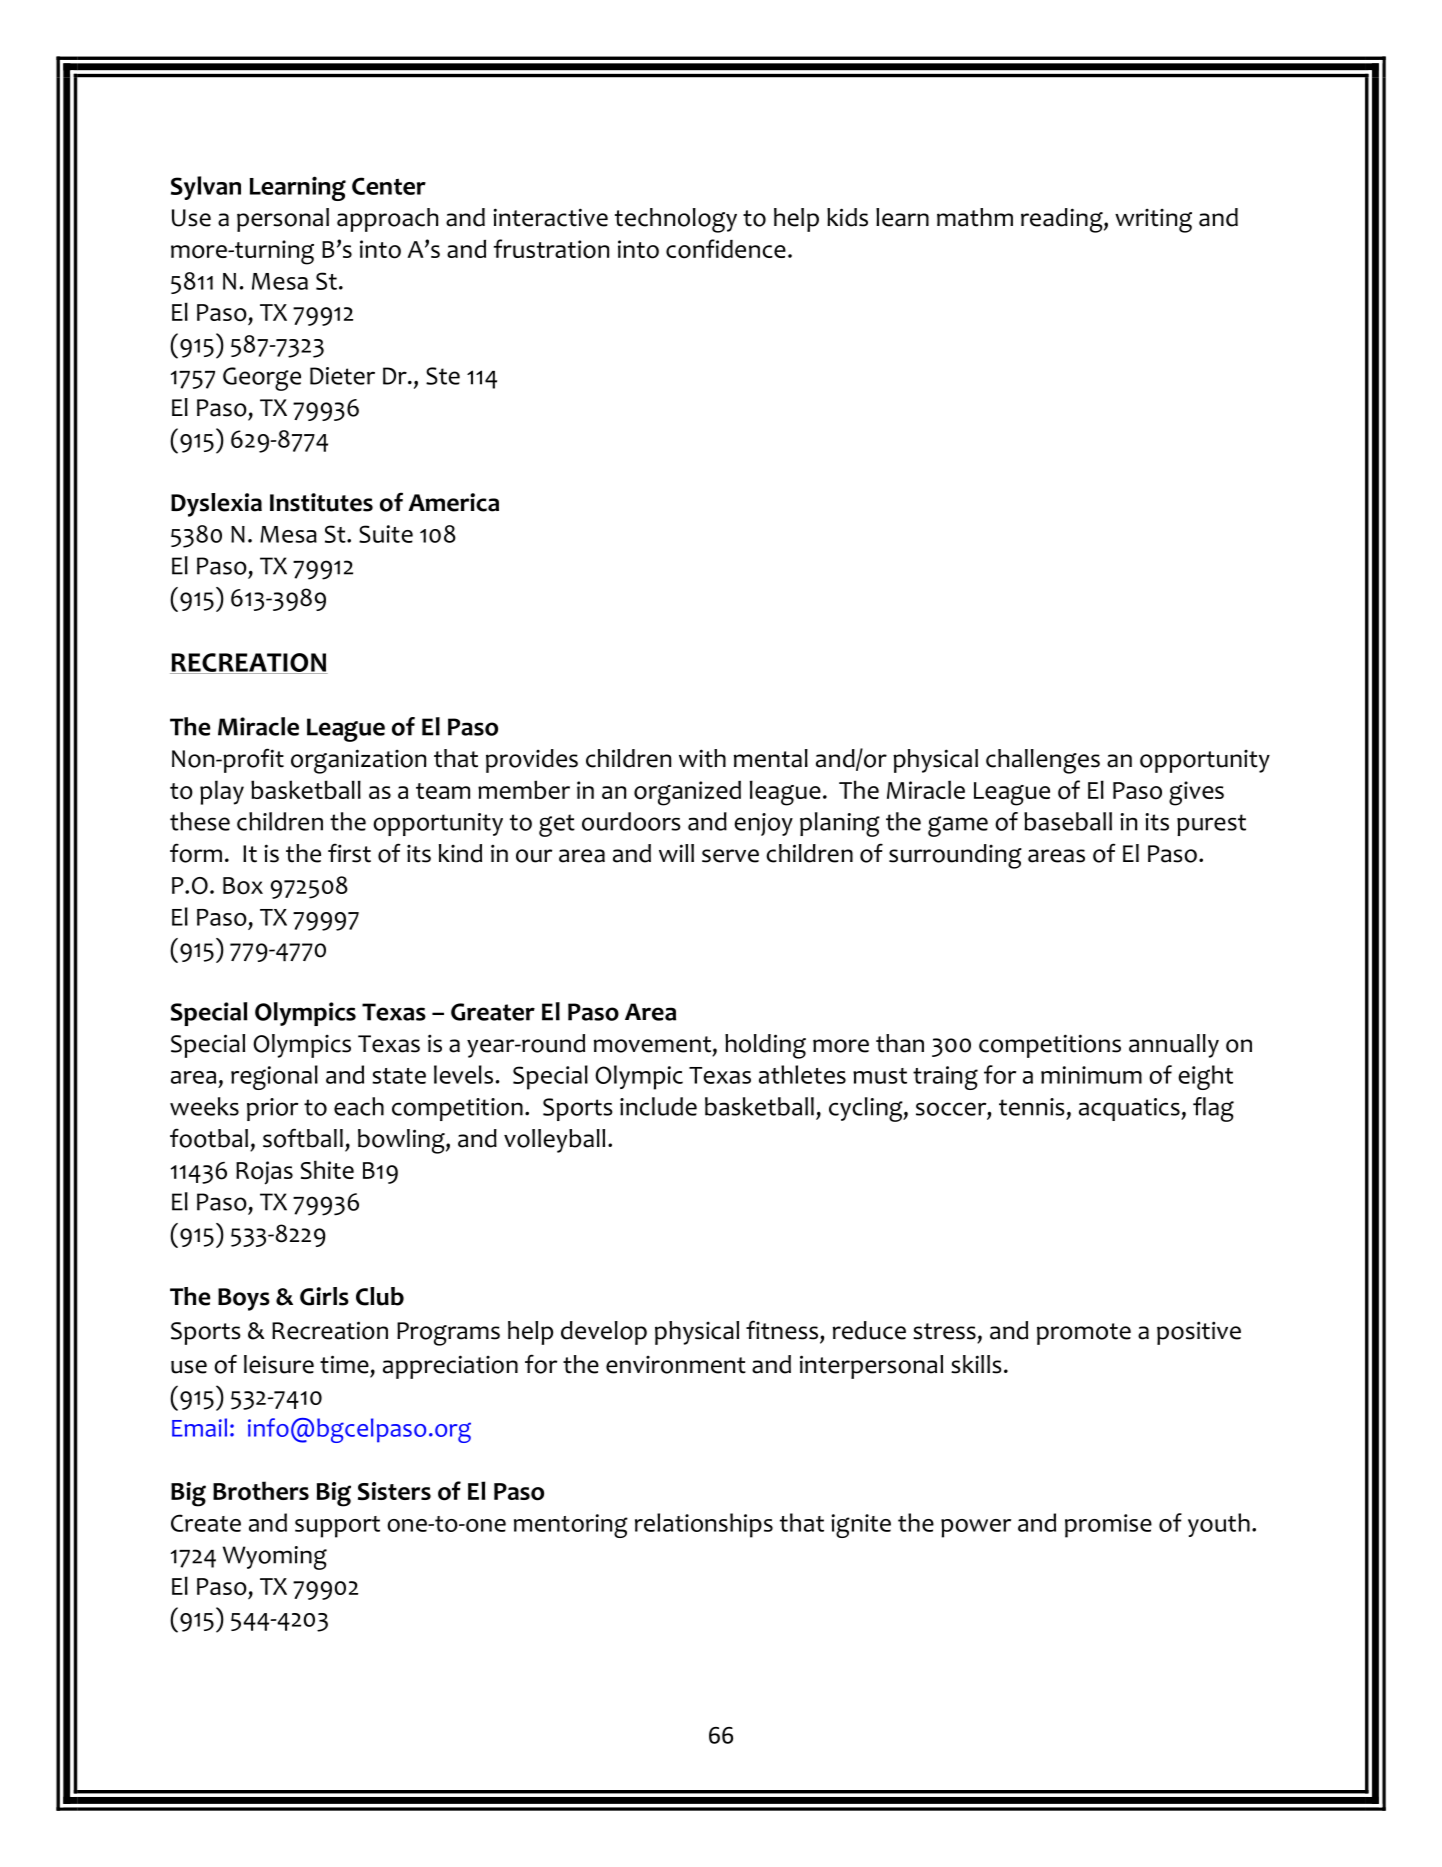 The image size is (1442, 1867). I want to click on promise, so click(1108, 1526).
